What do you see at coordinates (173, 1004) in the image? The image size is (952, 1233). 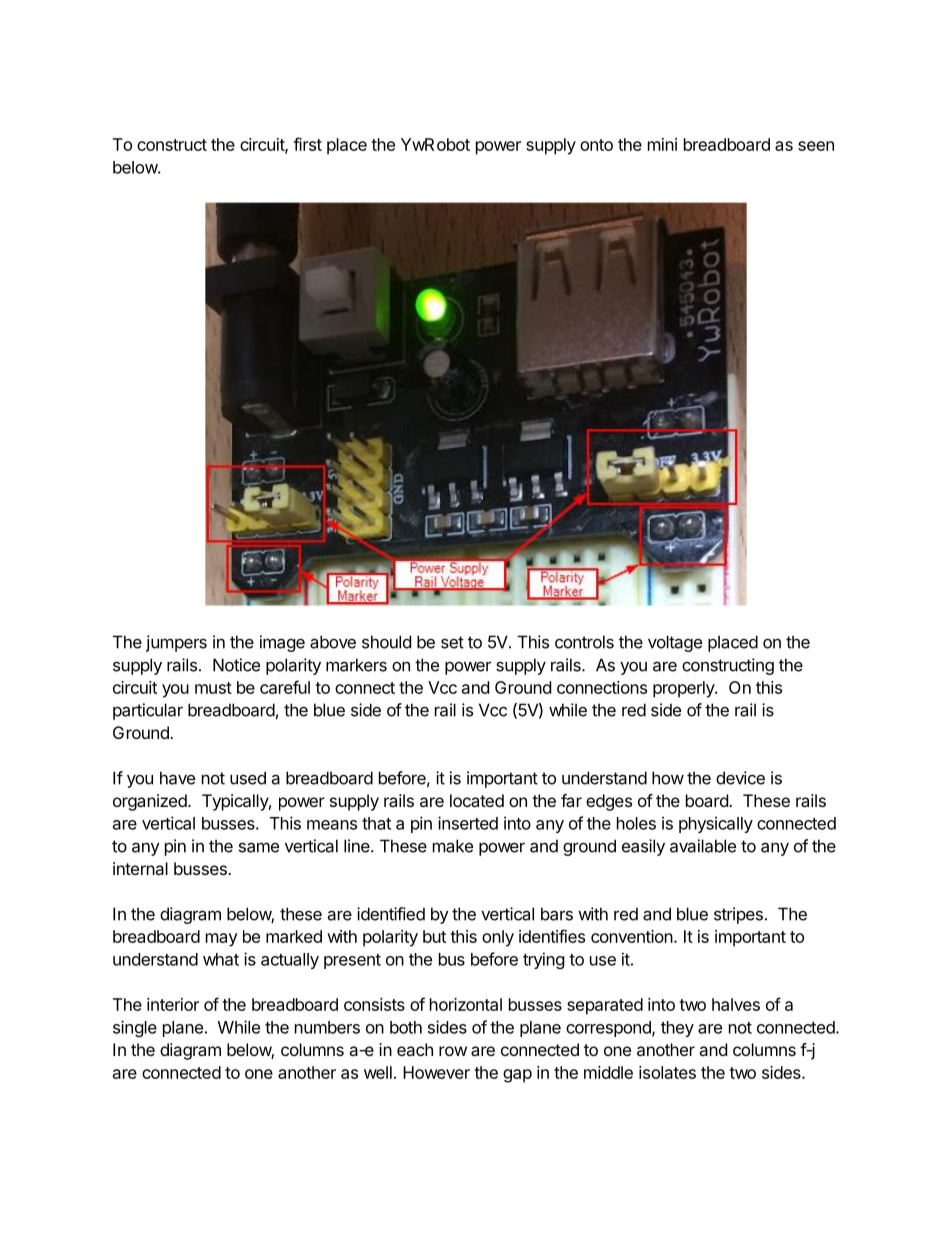 I see `interior` at bounding box center [173, 1004].
